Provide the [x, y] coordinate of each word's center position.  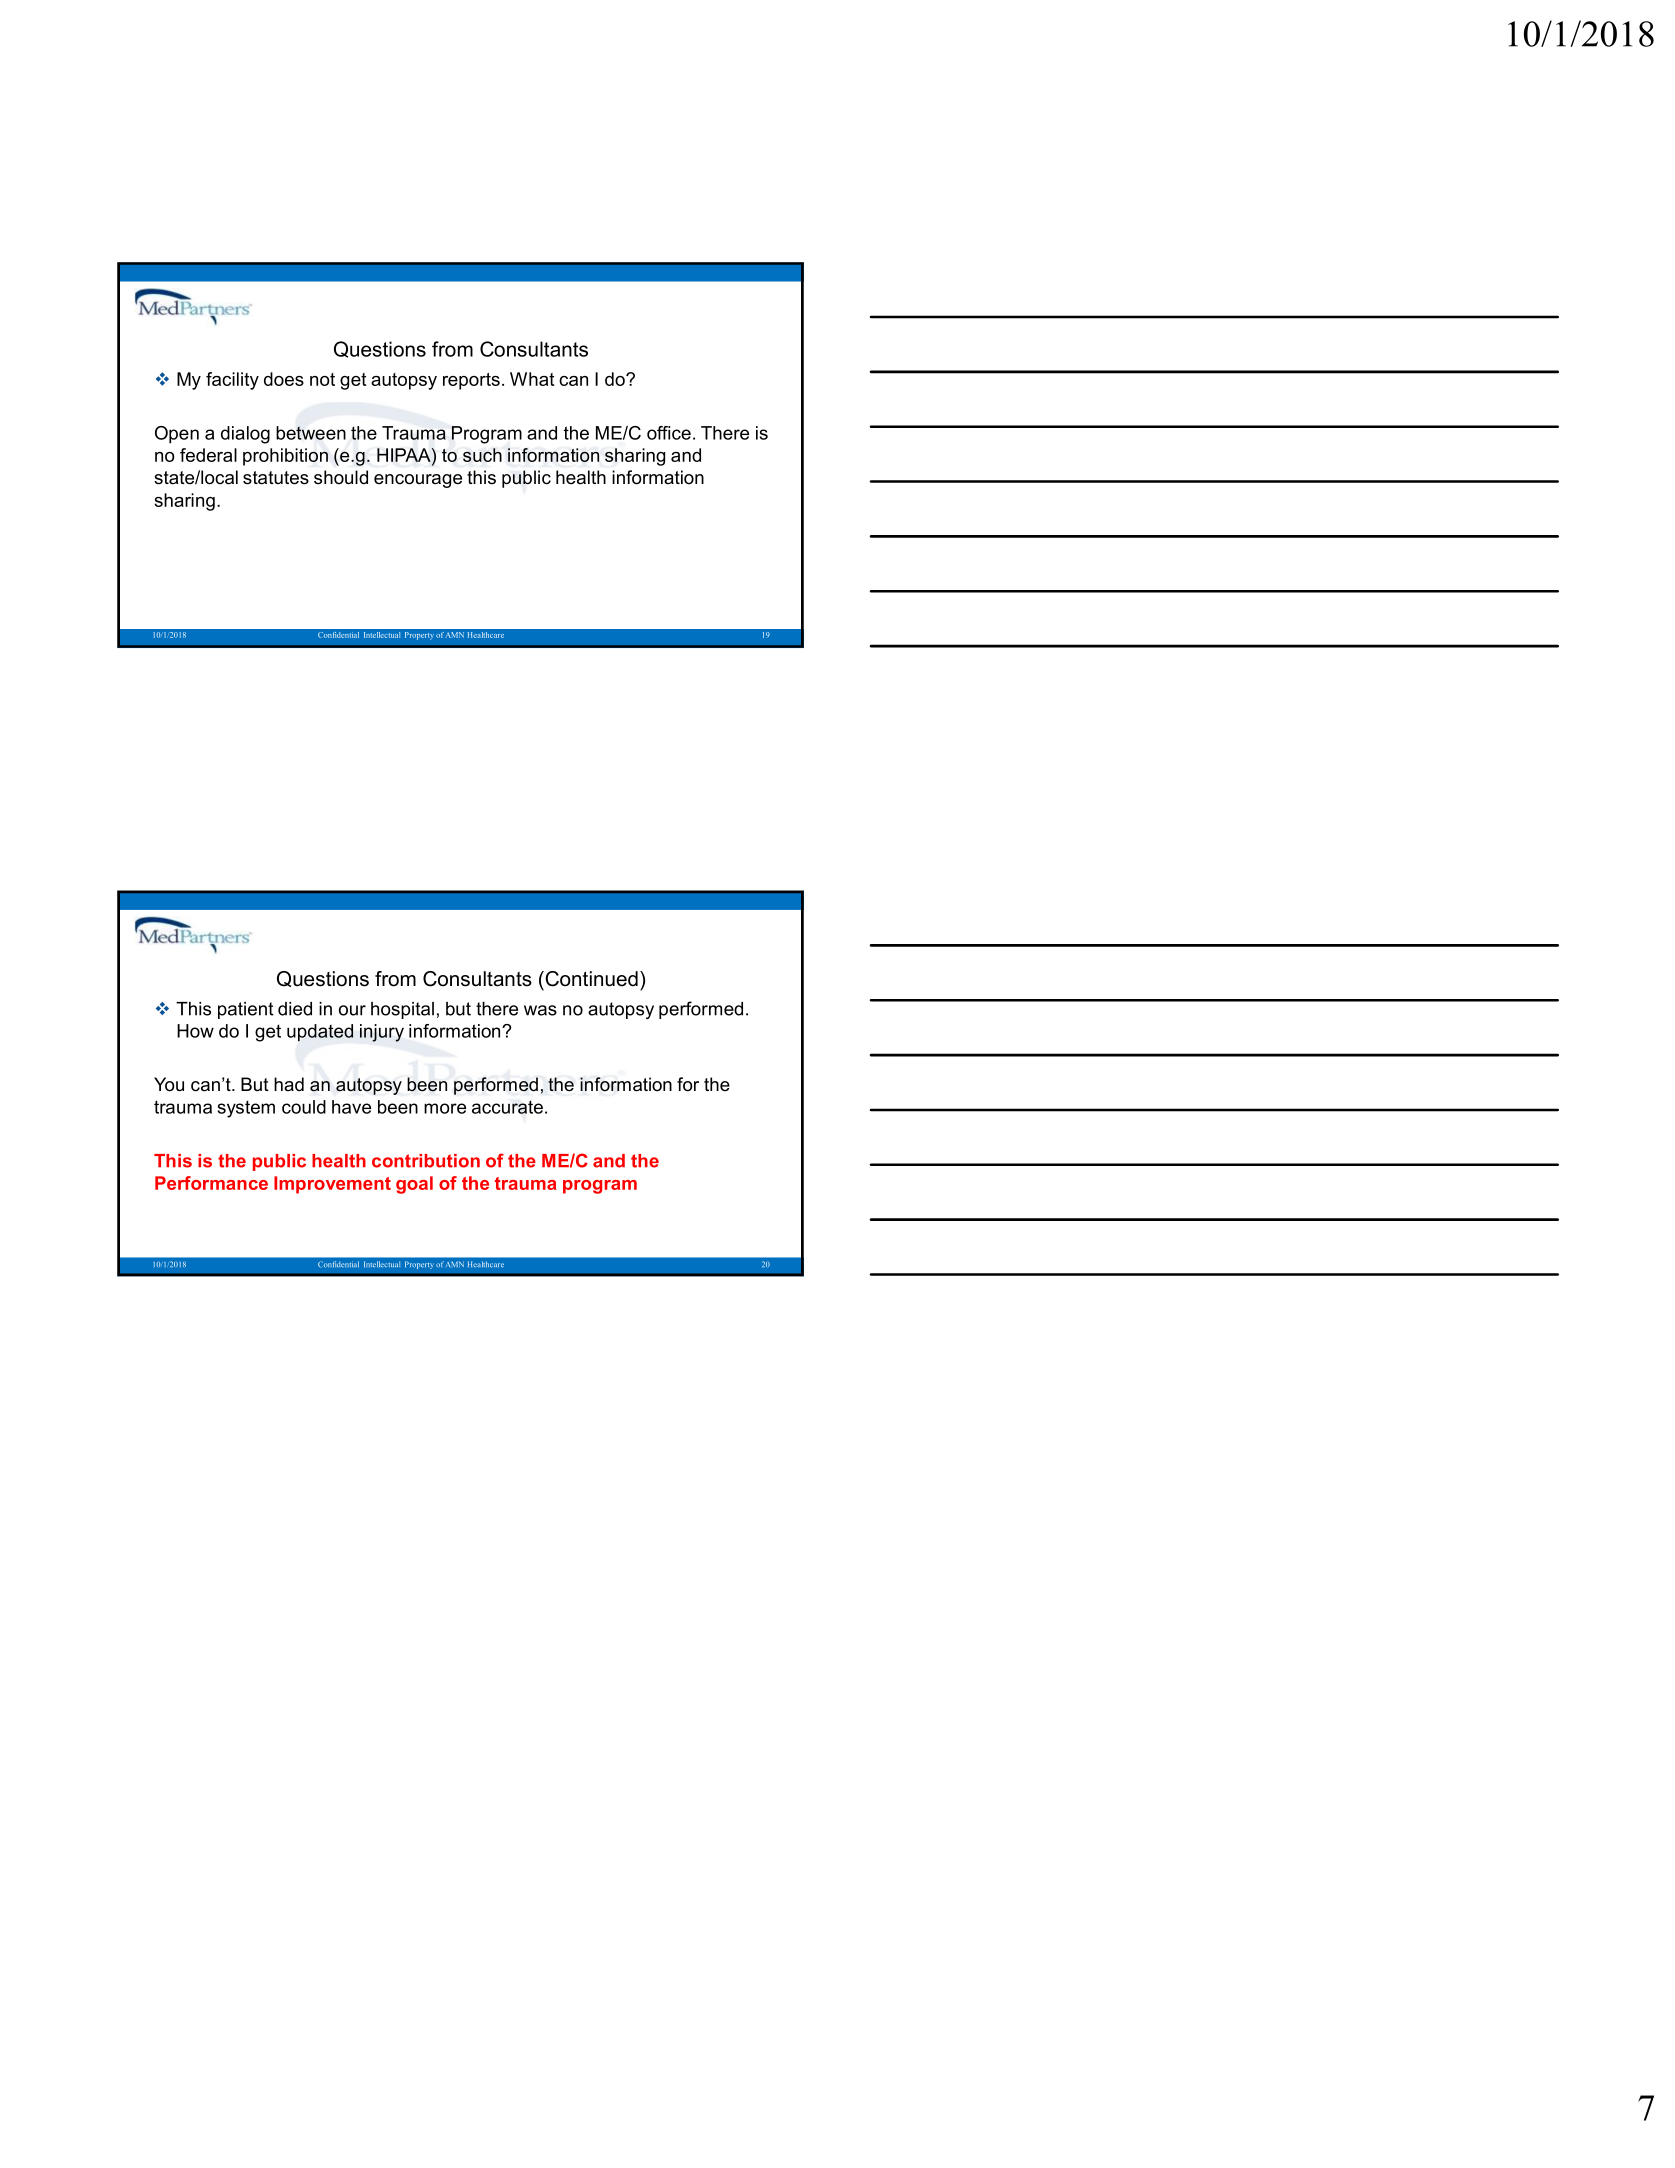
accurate [507, 1107]
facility [232, 381]
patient [246, 1010]
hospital [402, 1010]
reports [471, 381]
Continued [590, 979]
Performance [211, 1183]
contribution [426, 1161]
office [669, 433]
